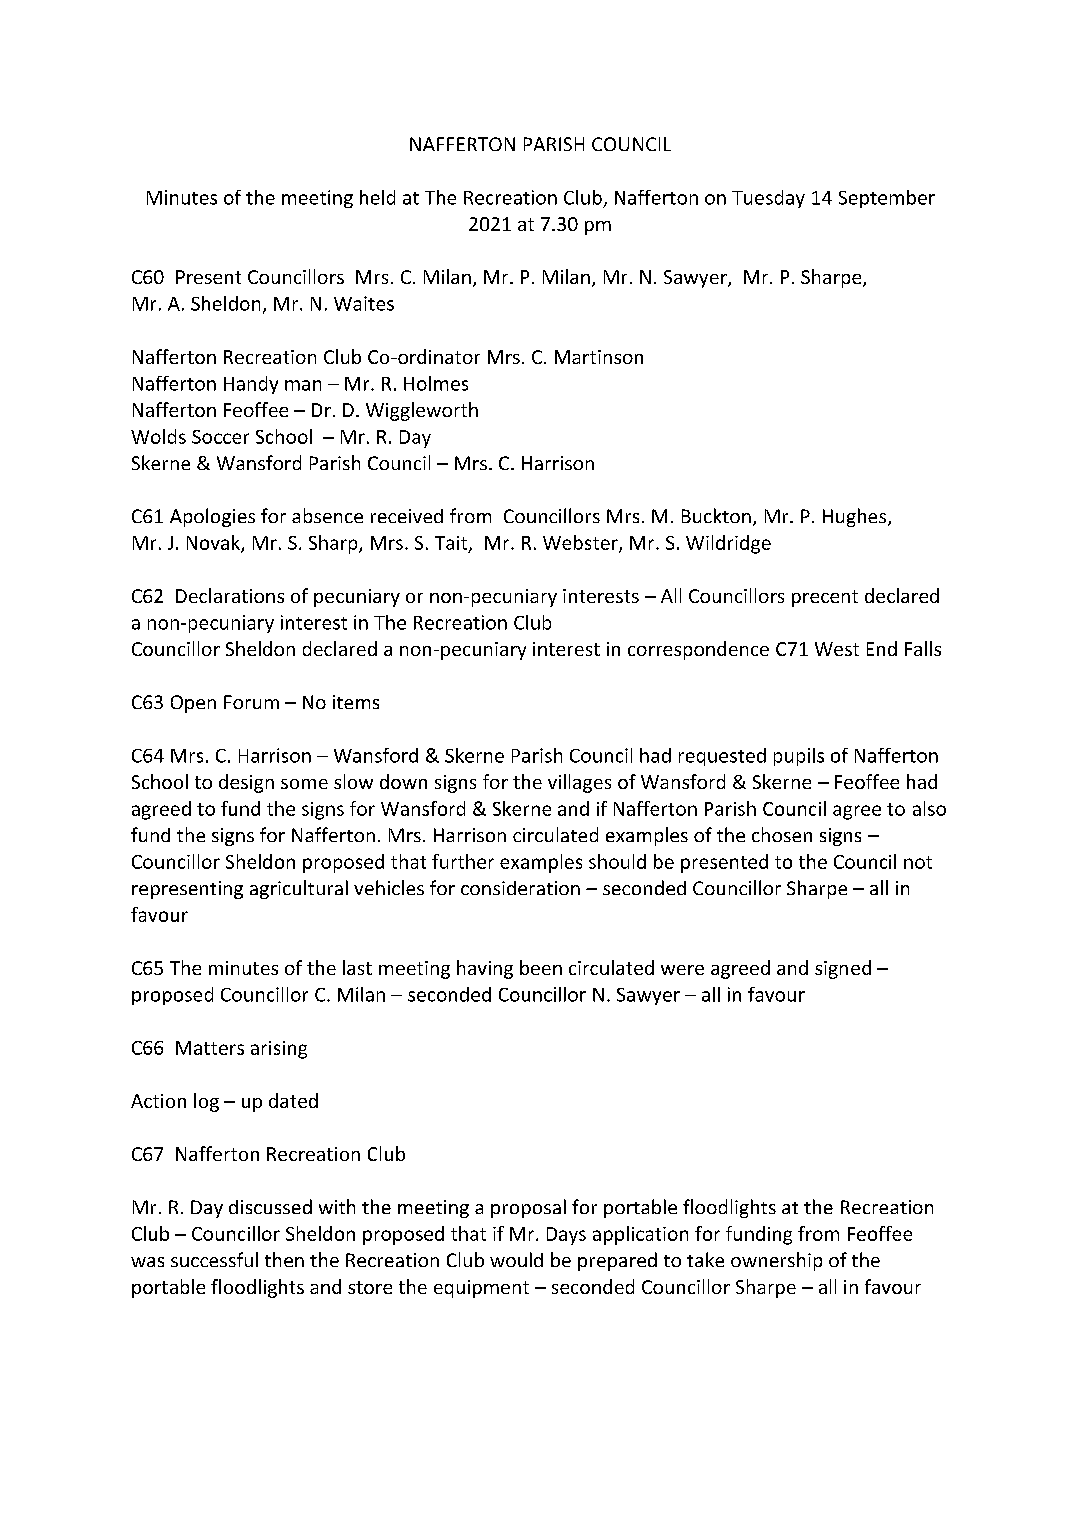 The height and width of the page is (1527, 1080). What do you see at coordinates (541, 967) in the page?
I see `been` at bounding box center [541, 967].
